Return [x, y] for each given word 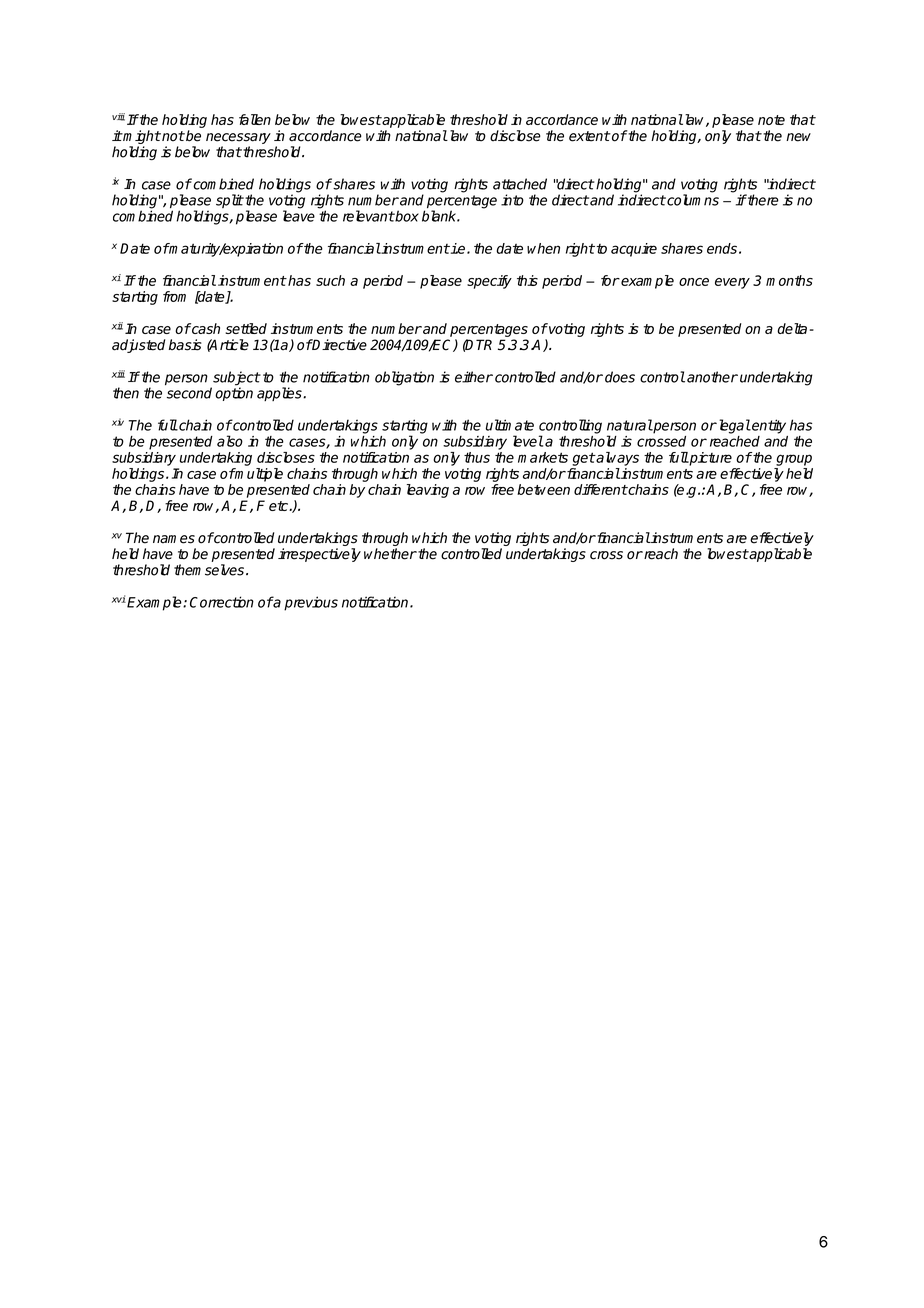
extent [589, 136]
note [771, 120]
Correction [222, 602]
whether [390, 554]
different [601, 489]
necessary [238, 138]
